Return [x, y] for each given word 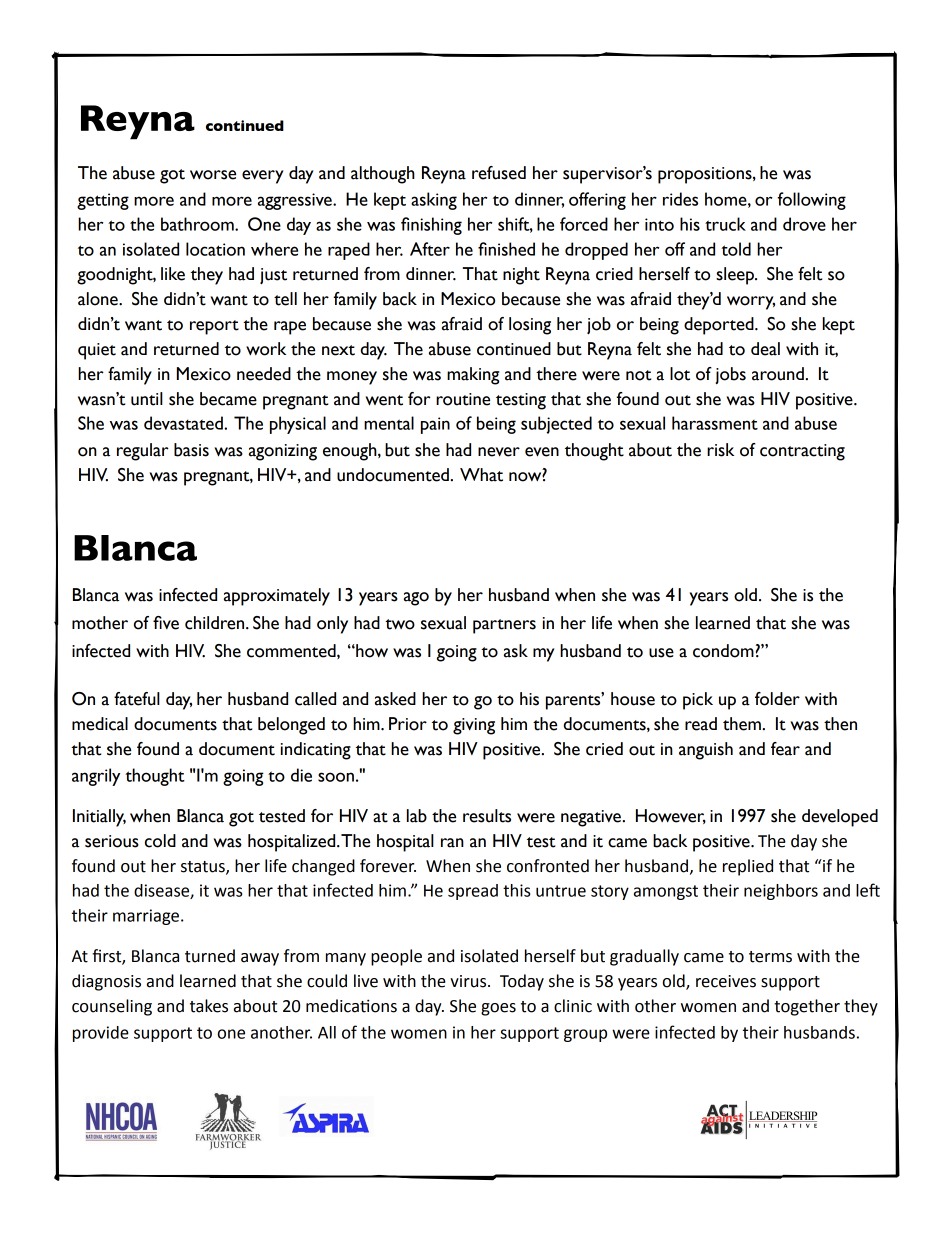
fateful [137, 699]
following [812, 201]
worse [213, 175]
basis [191, 450]
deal [765, 349]
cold [160, 841]
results [487, 816]
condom [723, 651]
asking [434, 201]
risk [720, 450]
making [473, 376]
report [214, 327]
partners [504, 626]
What [481, 475]
